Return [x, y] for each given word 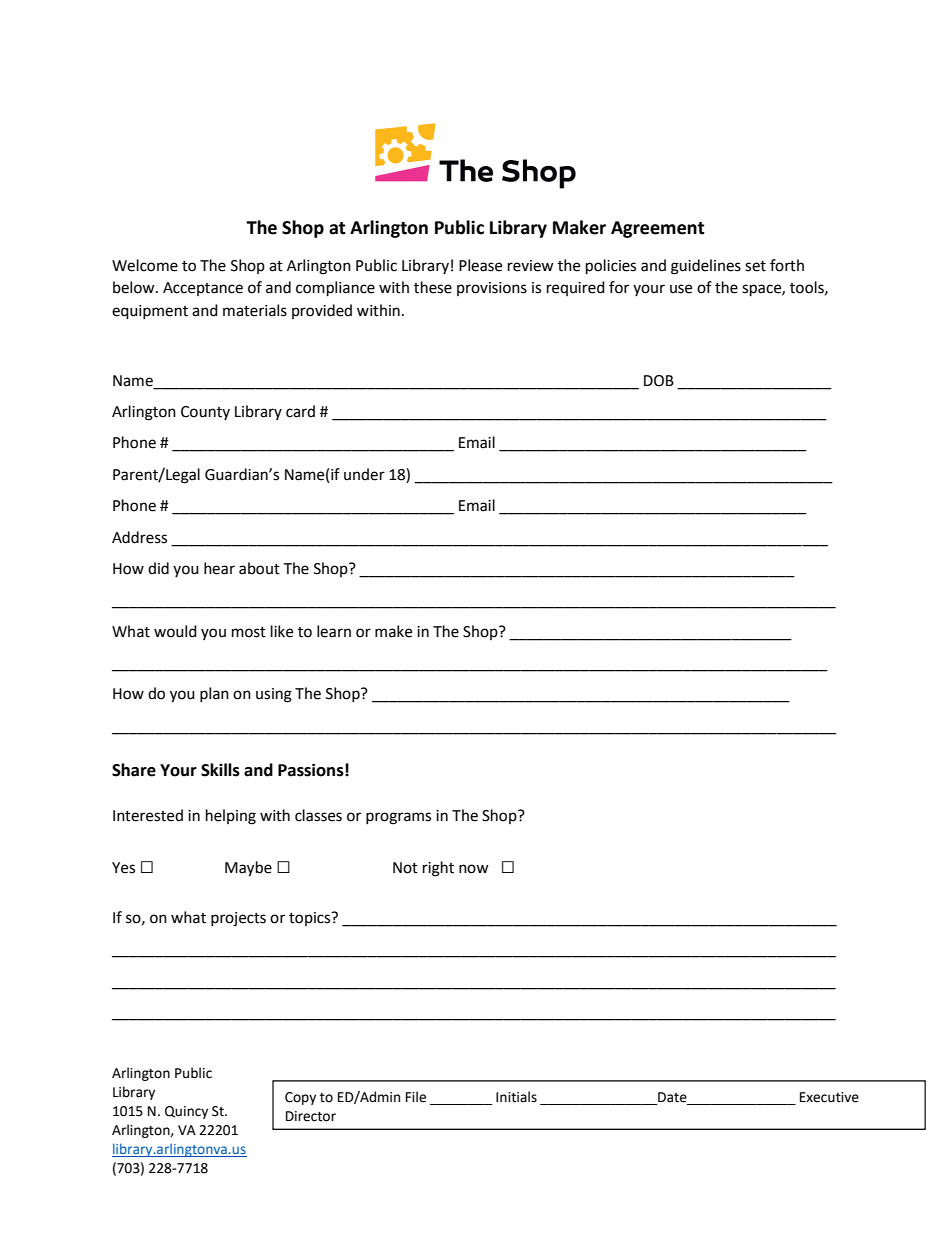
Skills [220, 770]
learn [334, 631]
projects [238, 919]
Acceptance [203, 289]
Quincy [186, 1112]
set [755, 266]
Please [480, 265]
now [474, 869]
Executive [829, 1097]
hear [219, 568]
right [438, 869]
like [282, 631]
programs [398, 818]
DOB [659, 381]
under [364, 474]
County [205, 413]
